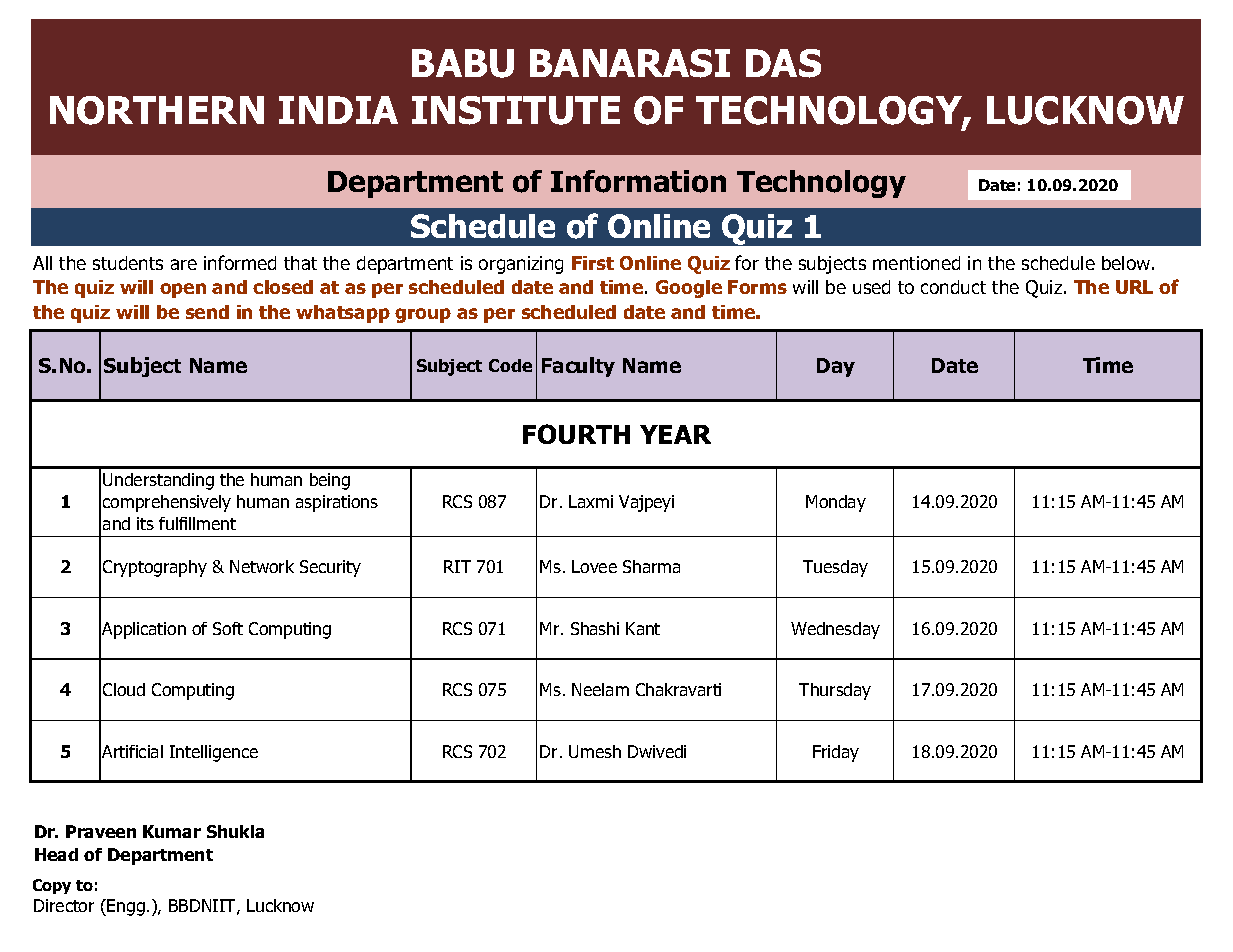 The height and width of the screenshot is (952, 1233). I want to click on INSTITUTE, so click(516, 110).
